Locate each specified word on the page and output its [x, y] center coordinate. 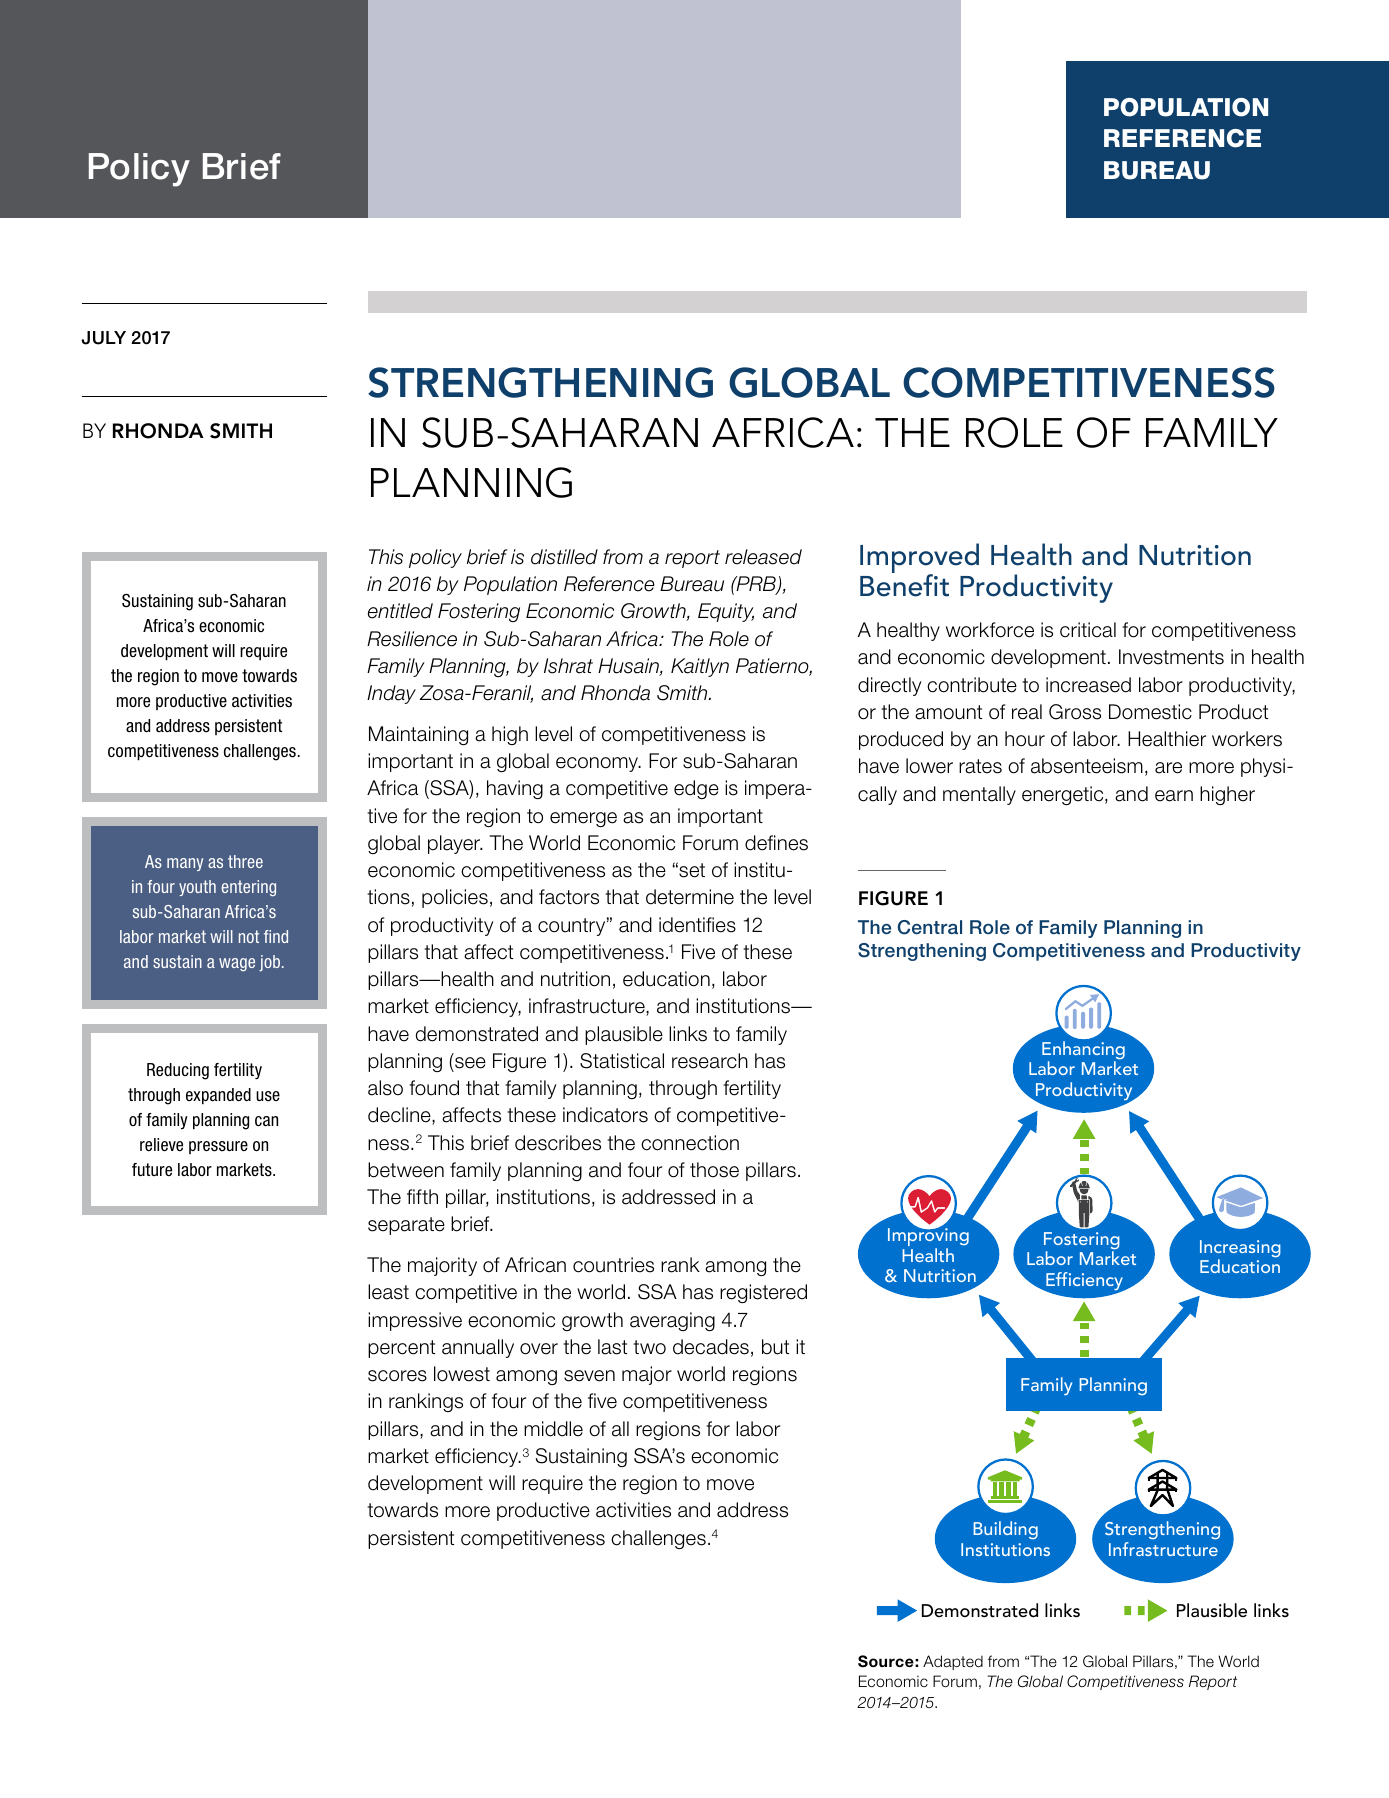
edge [696, 789]
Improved [919, 559]
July [103, 338]
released [763, 557]
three [245, 861]
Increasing [1240, 1250]
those [714, 1170]
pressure [218, 1147]
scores [397, 1376]
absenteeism [1087, 766]
